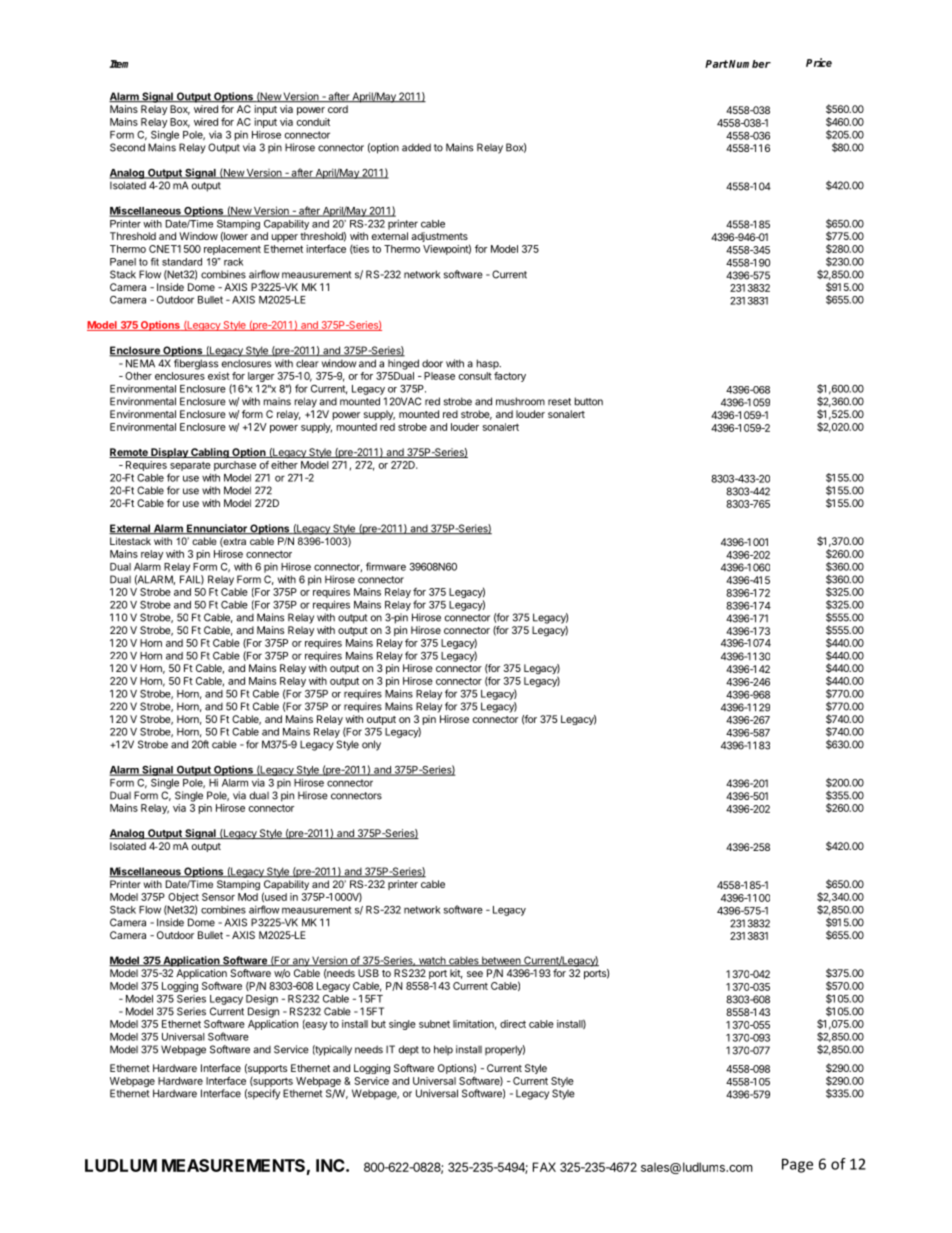 This screenshot has width=952, height=1233. Describe the element at coordinates (544, 1167) in the screenshot. I see `FAX` at that location.
